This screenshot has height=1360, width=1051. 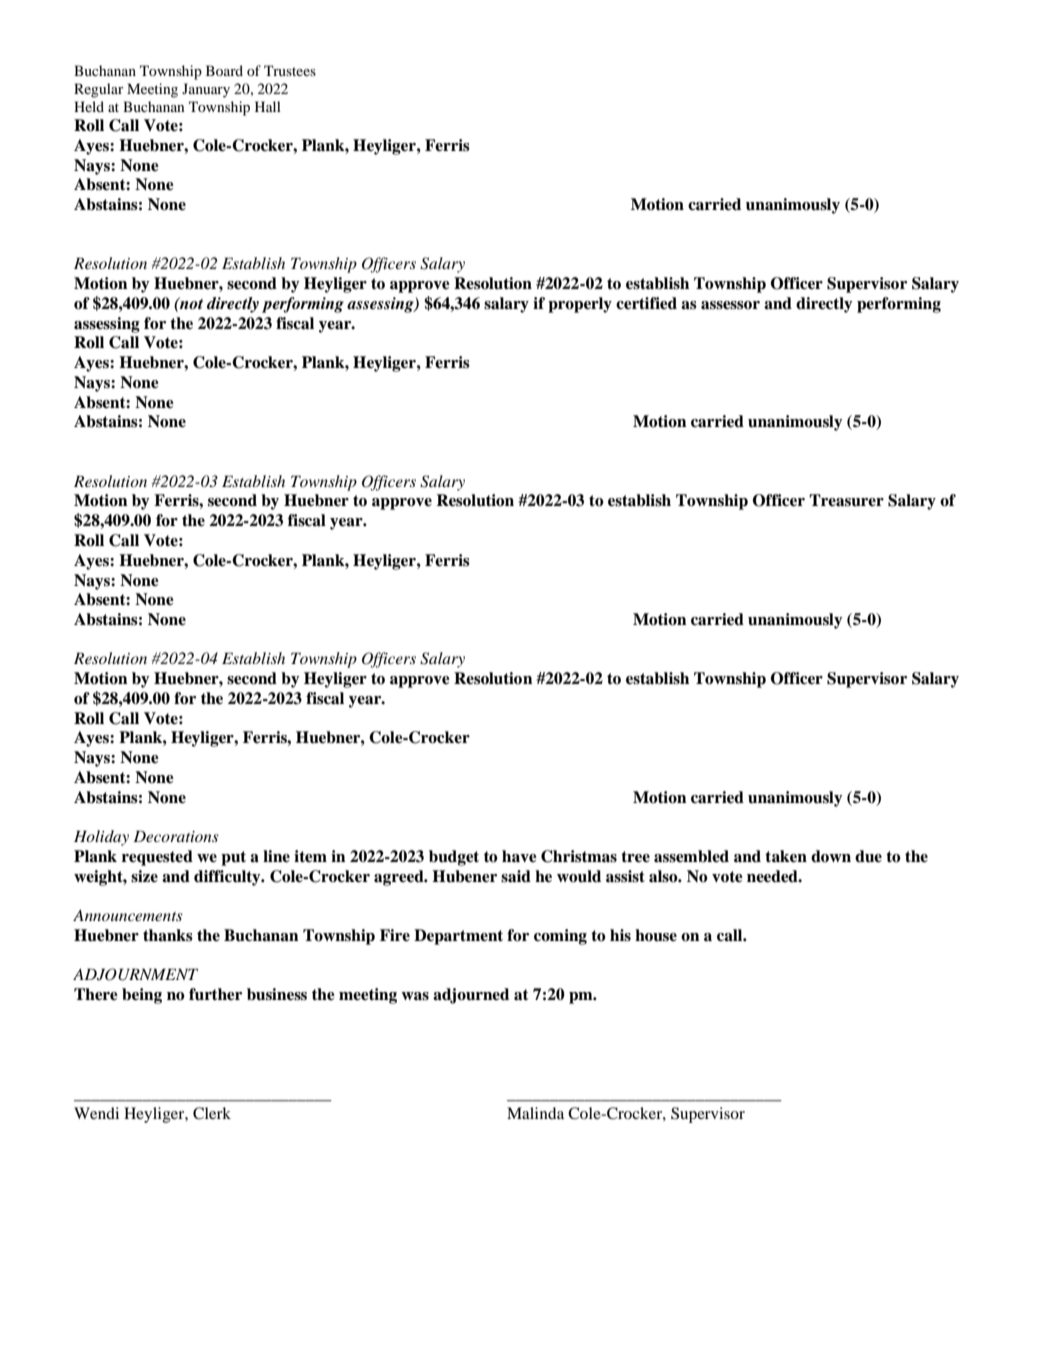 I want to click on Decorations, so click(x=176, y=836).
